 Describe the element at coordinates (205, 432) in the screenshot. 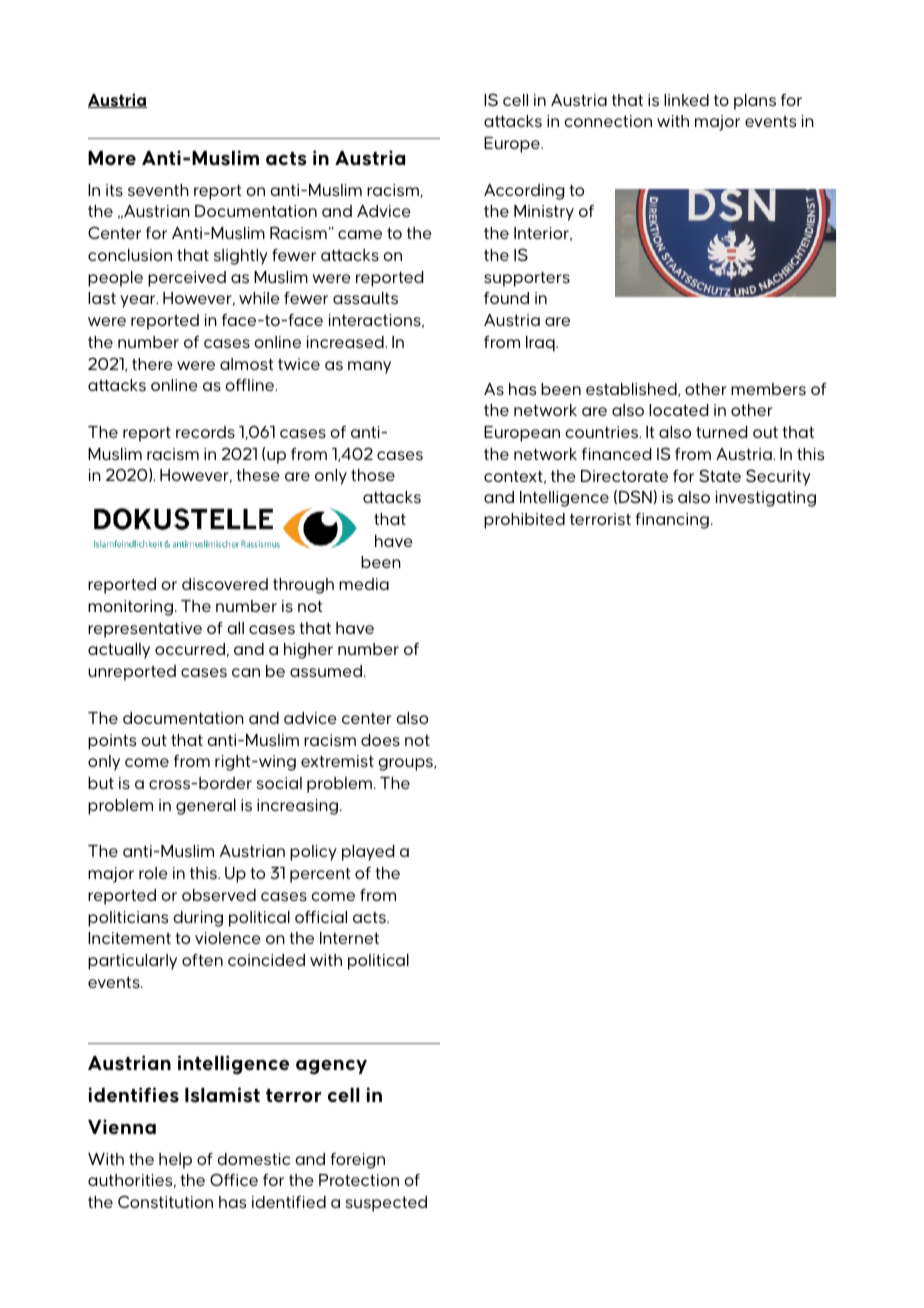

I see `records` at that location.
